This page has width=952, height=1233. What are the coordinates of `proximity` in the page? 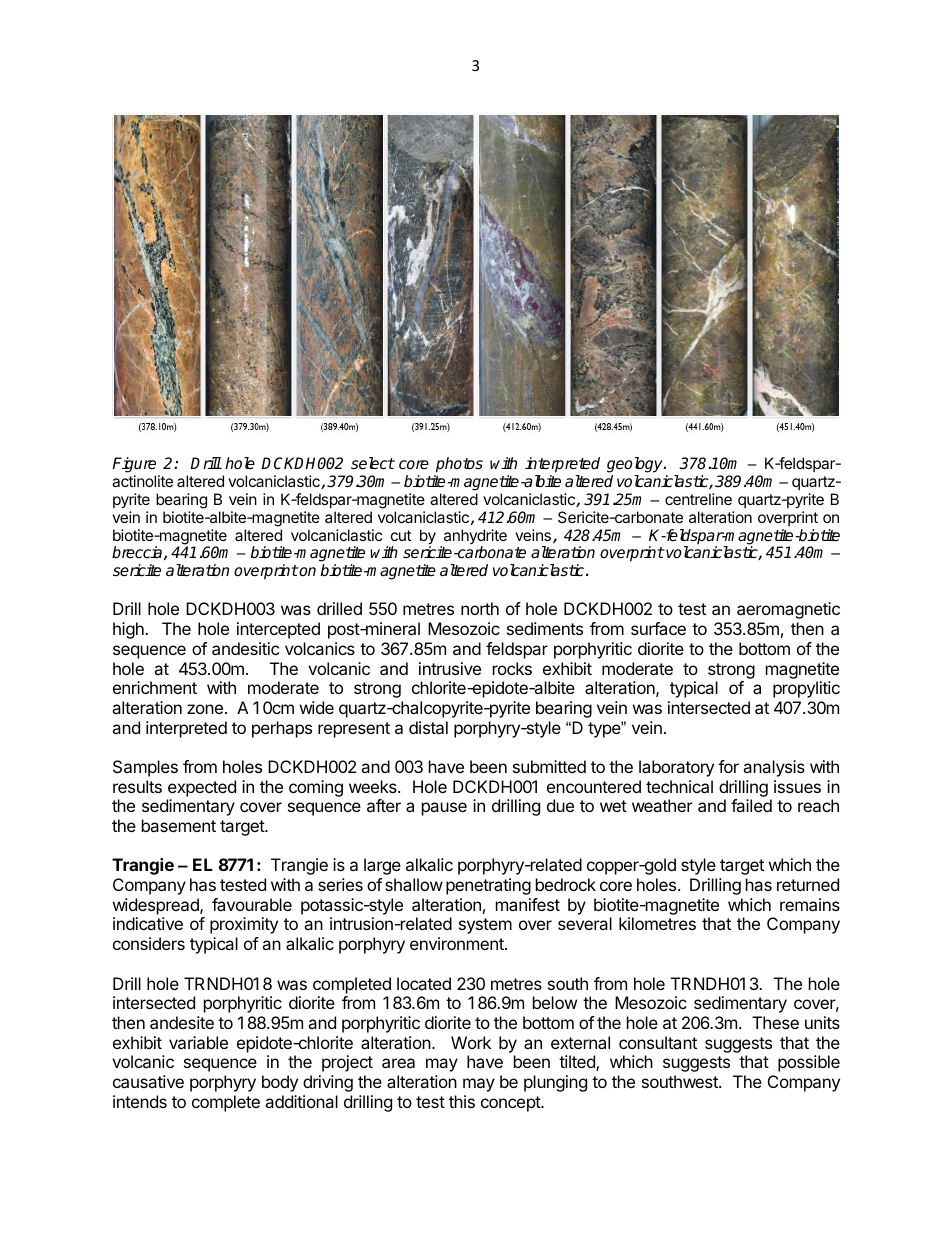 It's located at (244, 925).
